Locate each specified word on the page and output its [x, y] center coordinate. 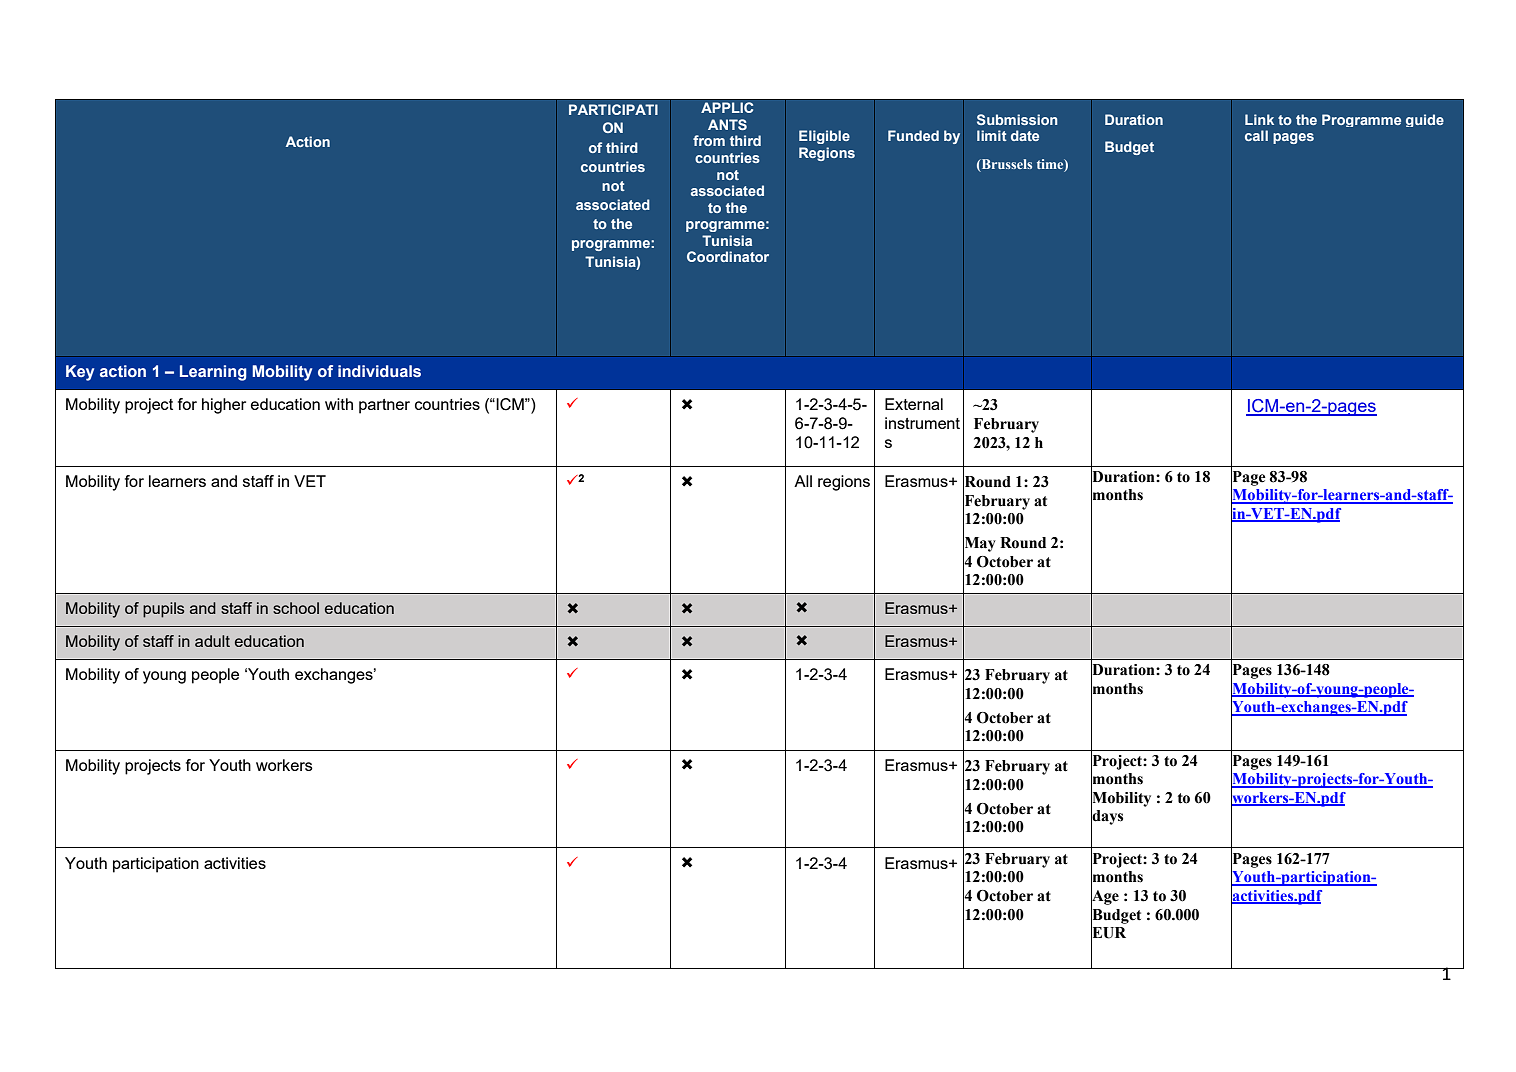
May [979, 544]
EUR [1108, 933]
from [709, 140]
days [1107, 817]
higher [224, 406]
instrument [922, 423]
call [1256, 135]
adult [212, 641]
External [914, 404]
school [296, 608]
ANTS [727, 124]
